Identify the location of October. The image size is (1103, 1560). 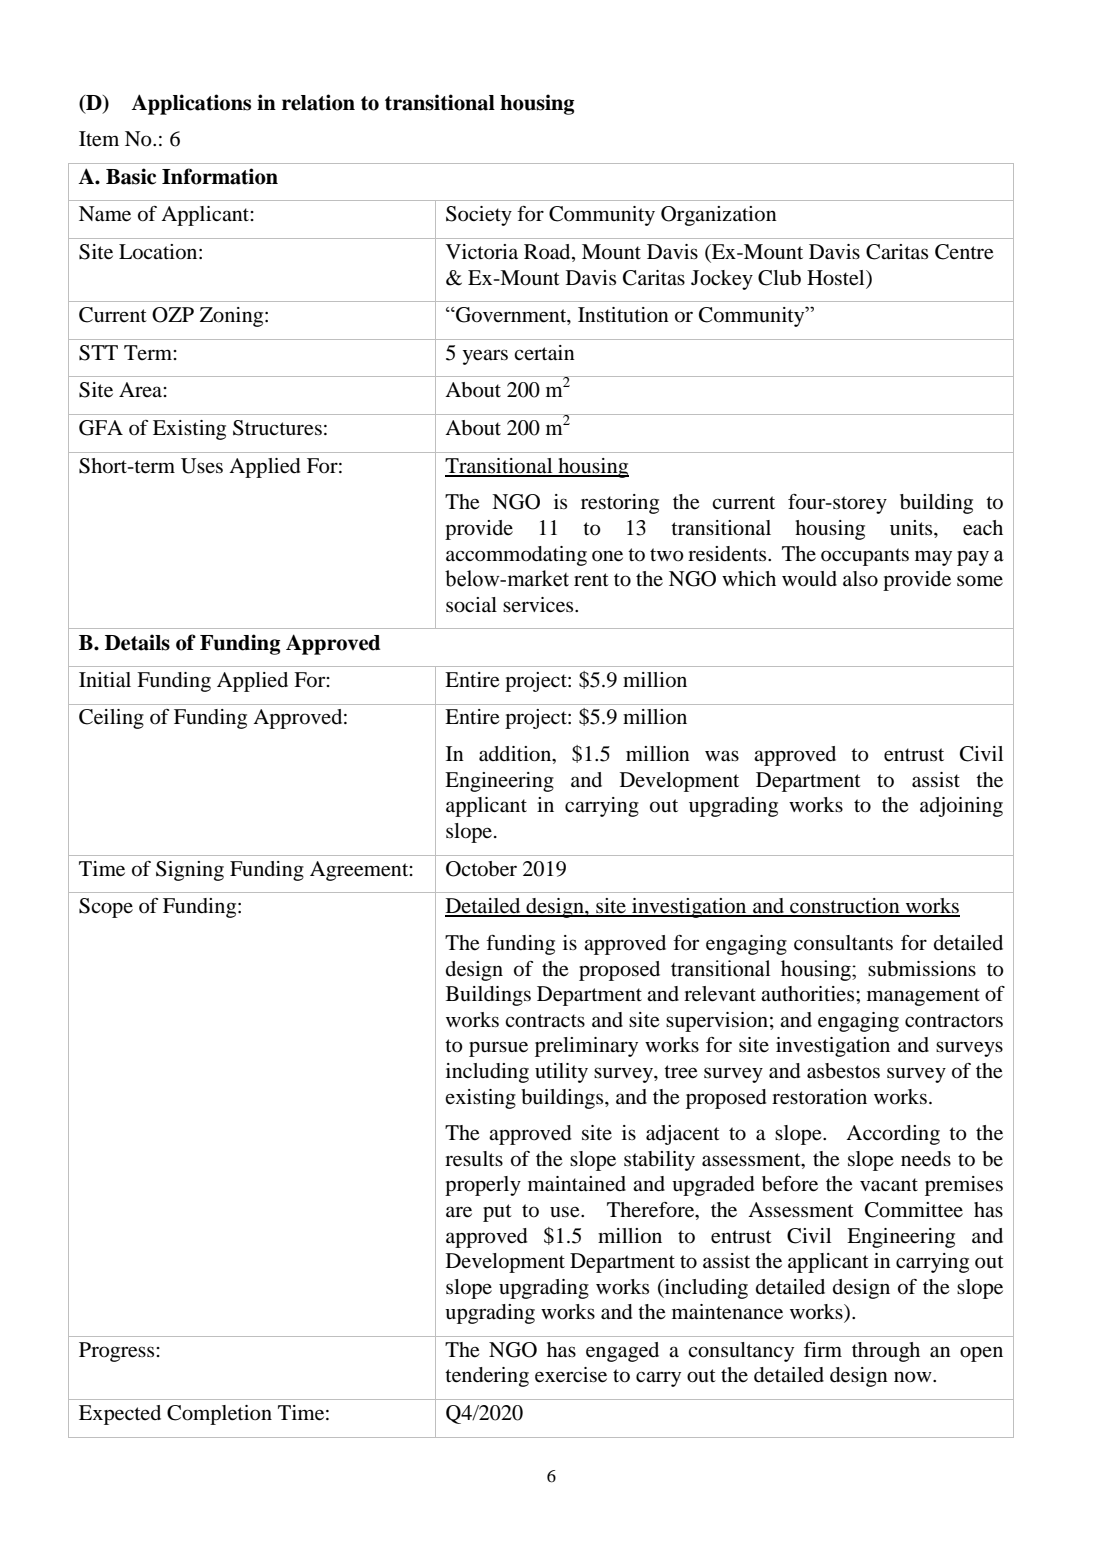
(481, 869).
